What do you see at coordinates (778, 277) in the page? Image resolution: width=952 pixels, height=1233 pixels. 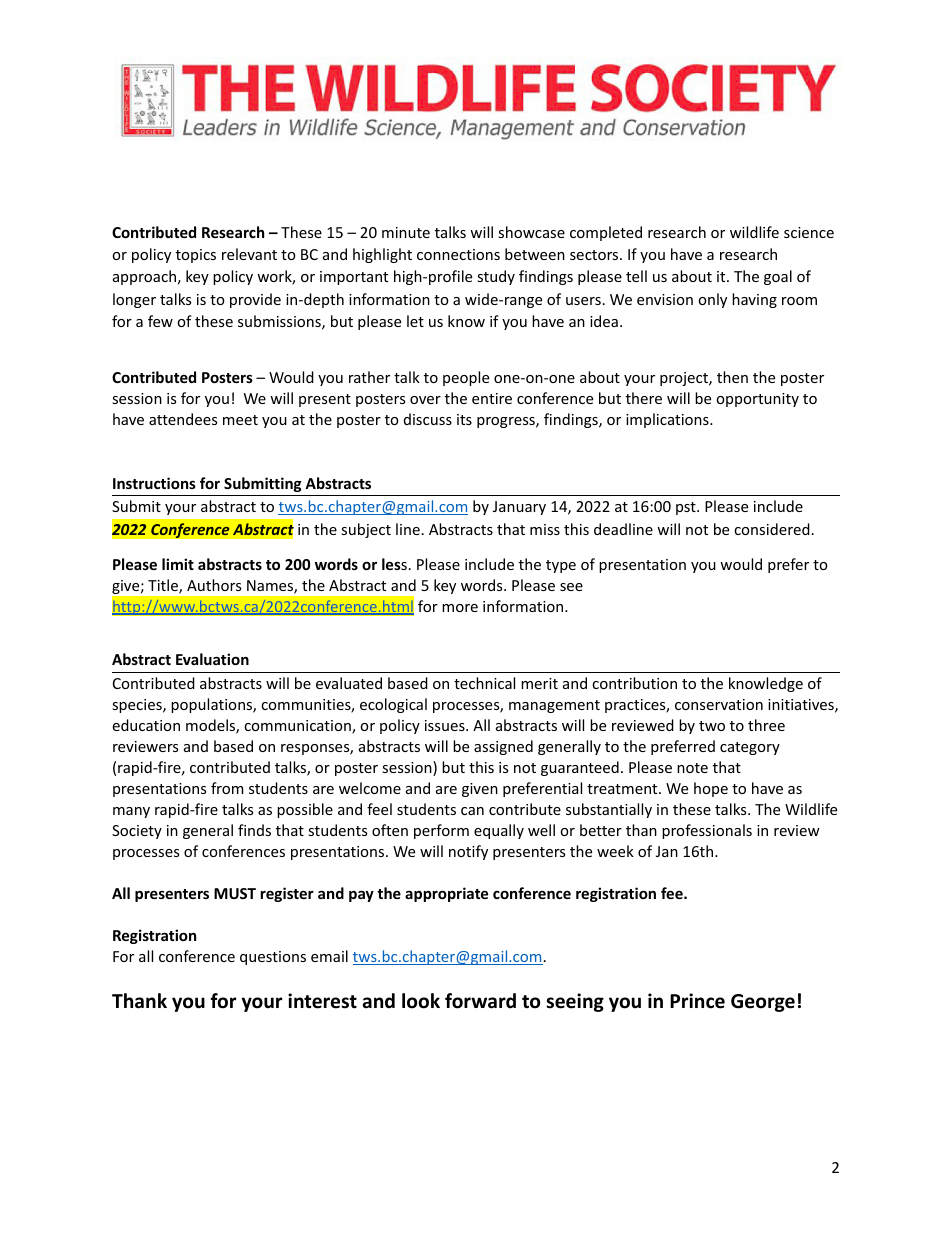 I see `goal` at bounding box center [778, 277].
